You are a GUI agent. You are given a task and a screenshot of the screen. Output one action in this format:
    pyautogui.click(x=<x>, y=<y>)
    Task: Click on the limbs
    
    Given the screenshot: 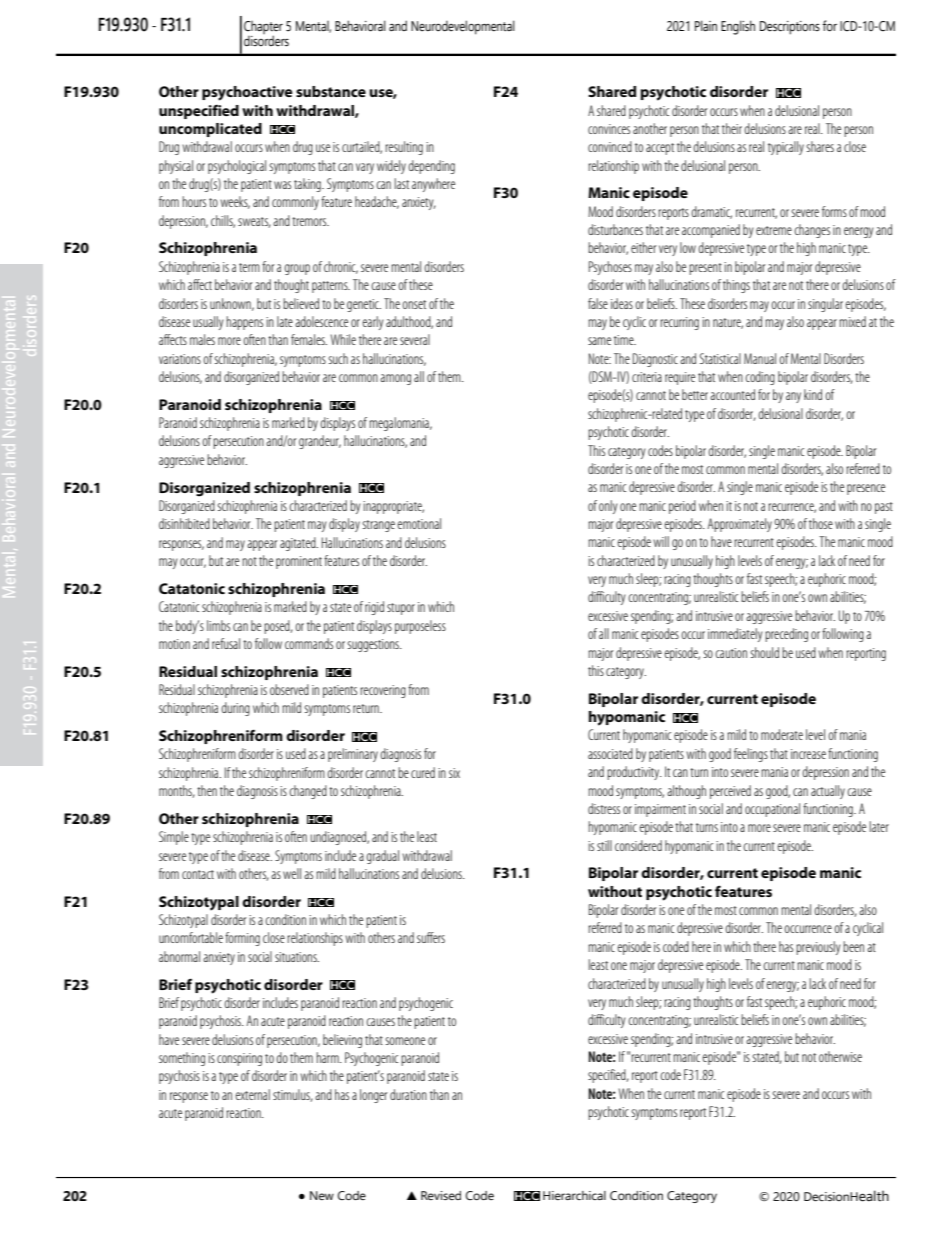 What is the action you would take?
    pyautogui.click(x=218, y=625)
